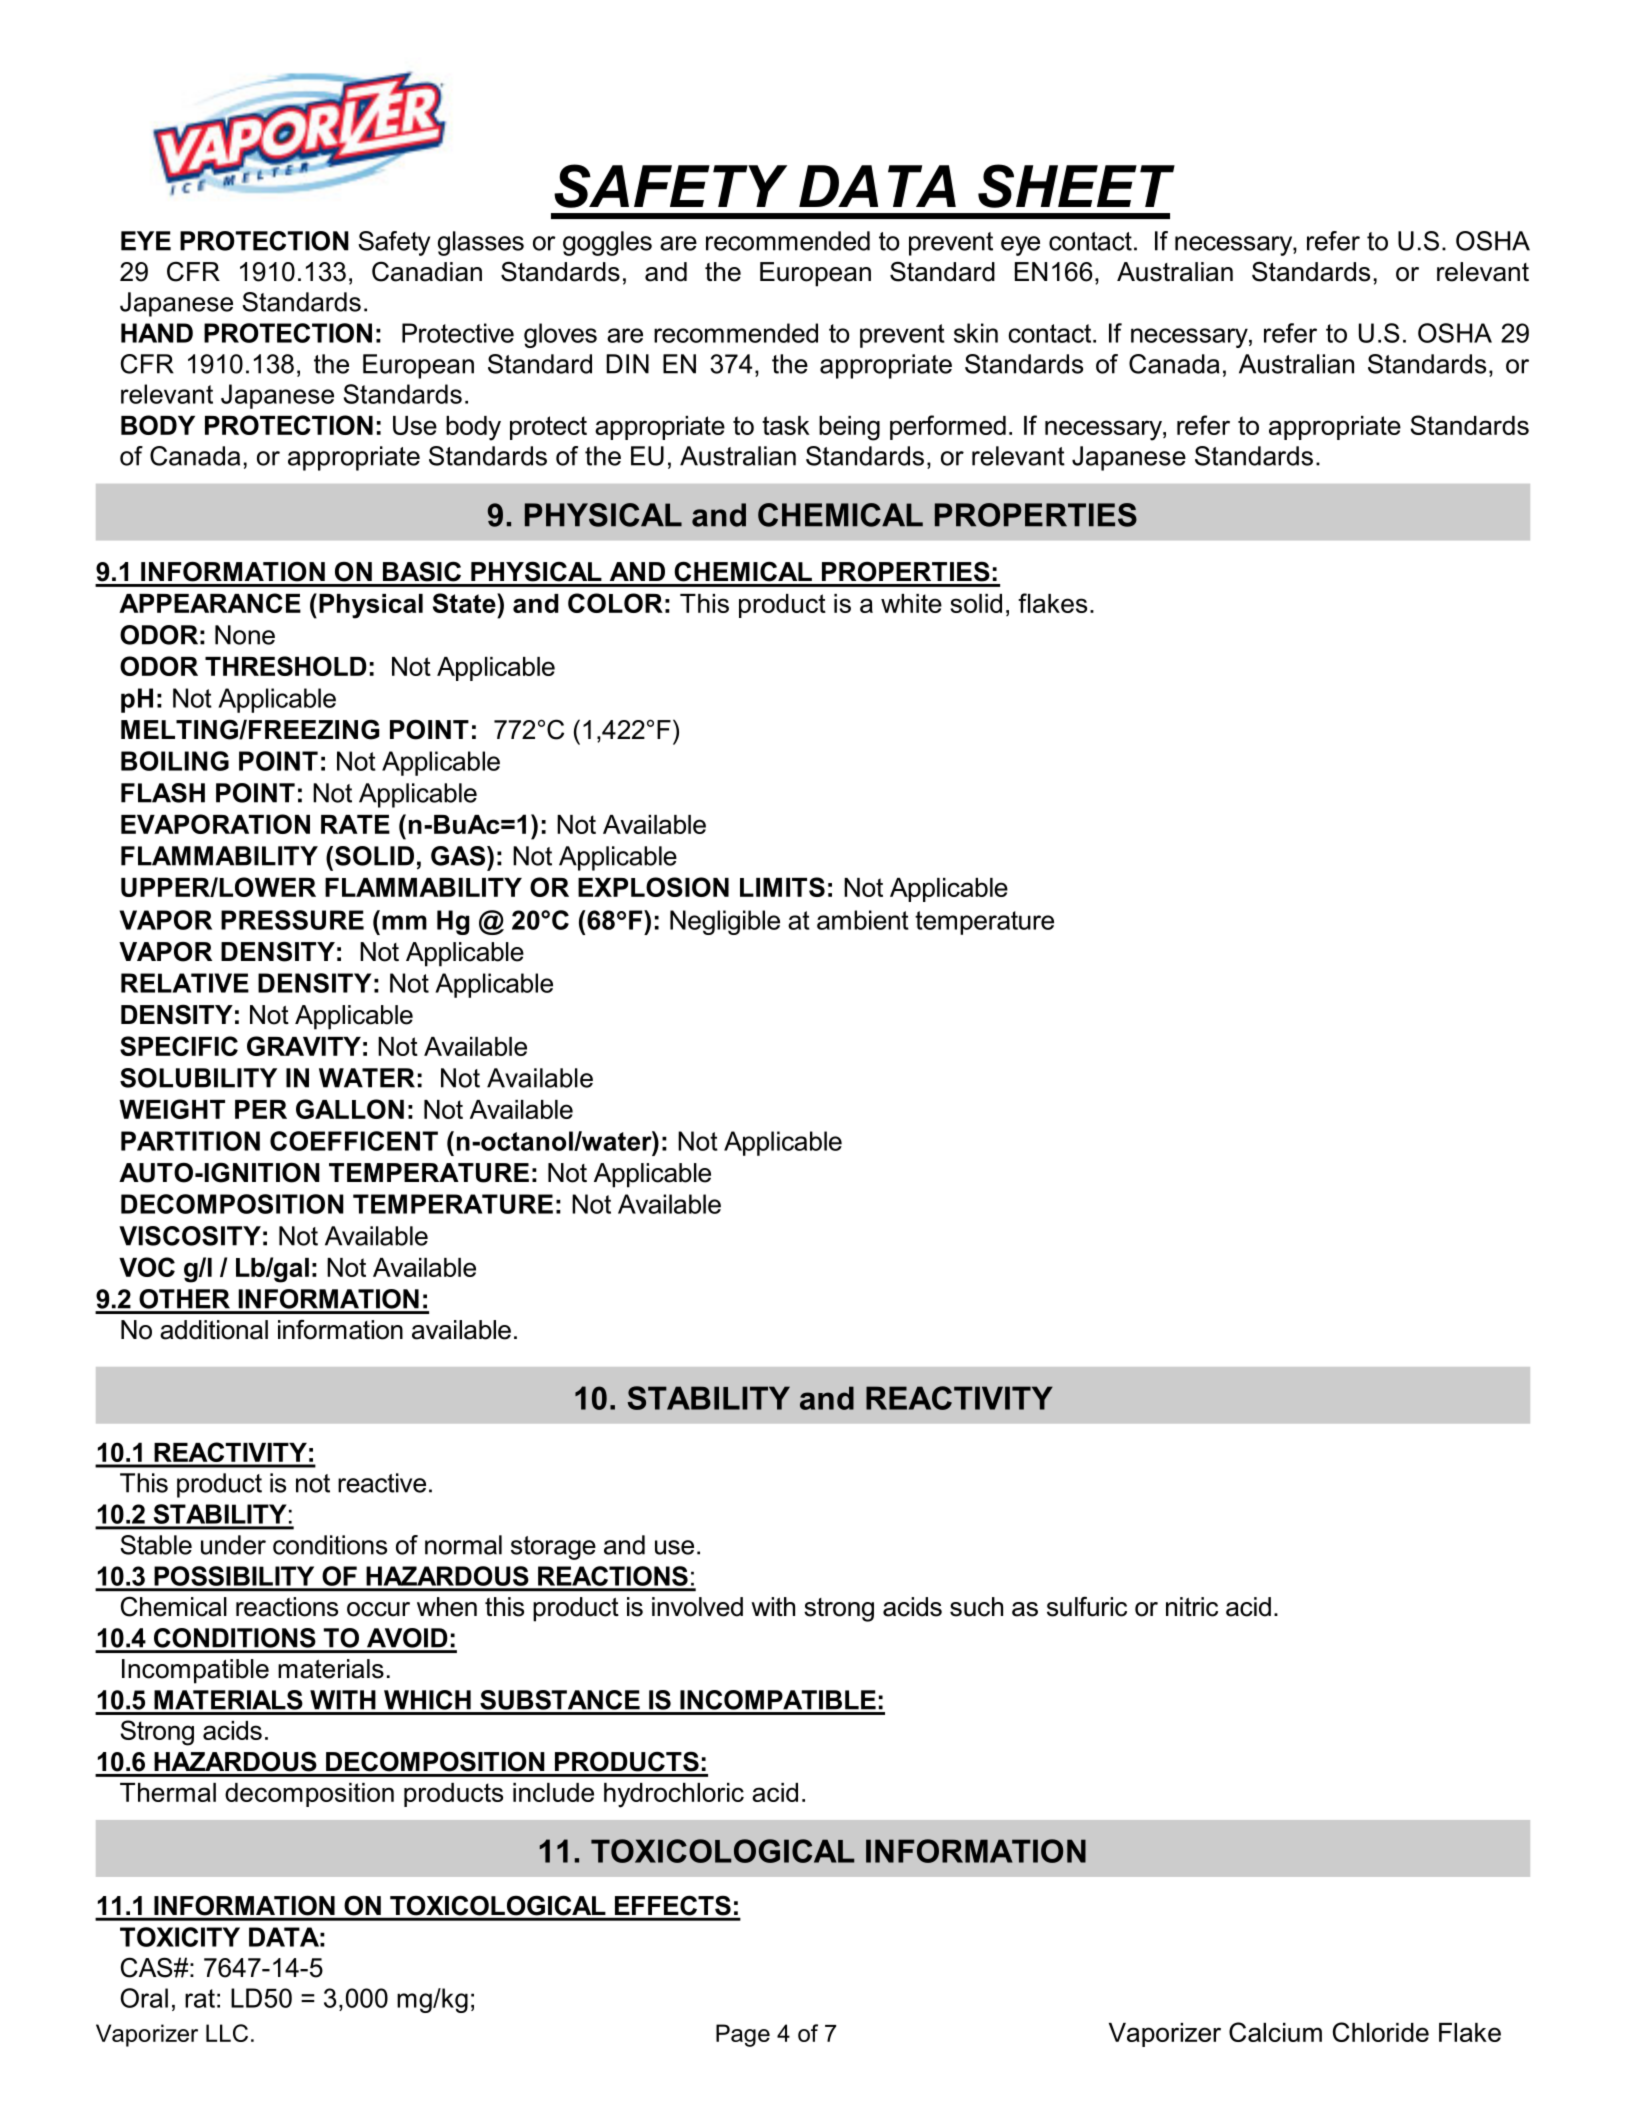 The image size is (1626, 2105). What do you see at coordinates (627, 364) in the document?
I see `DIN` at bounding box center [627, 364].
